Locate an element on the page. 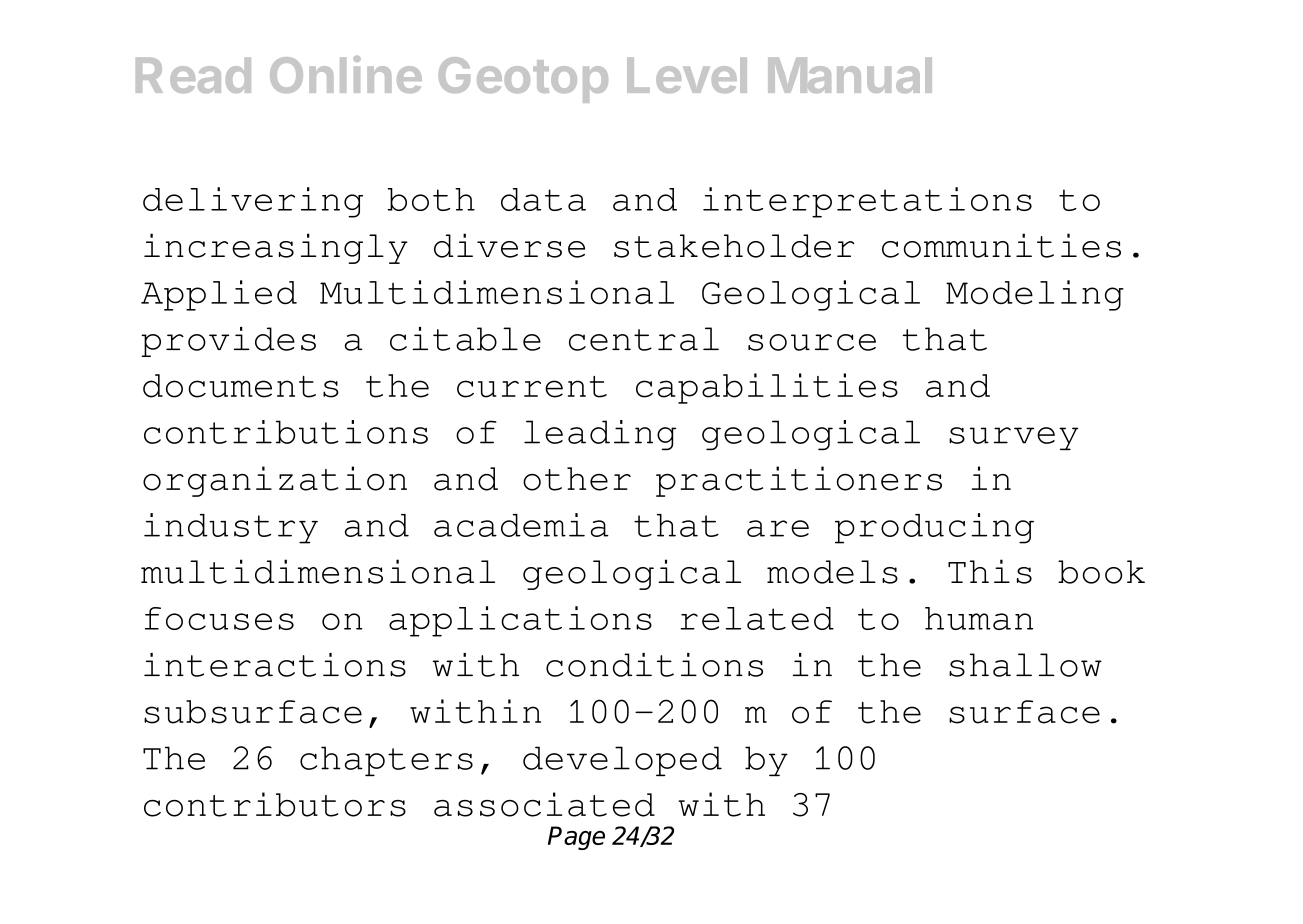  provides is located at coordinates (228, 342).
